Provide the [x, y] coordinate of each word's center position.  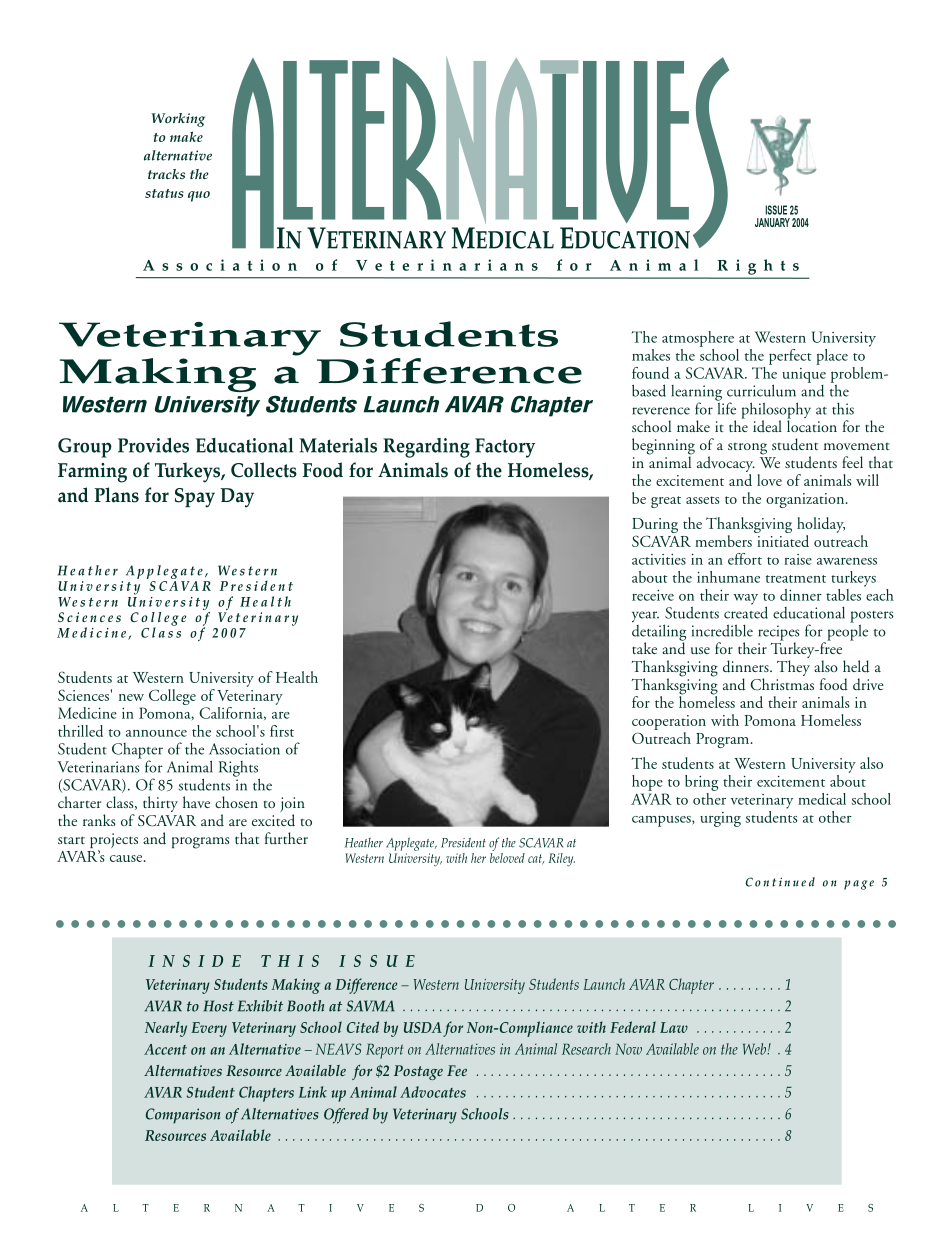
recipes [779, 634]
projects [114, 842]
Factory [505, 448]
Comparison [183, 1116]
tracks [166, 174]
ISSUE [776, 210]
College [172, 697]
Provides [153, 445]
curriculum [761, 390]
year [645, 617]
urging [720, 819]
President [463, 842]
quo [199, 196]
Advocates [433, 1092]
